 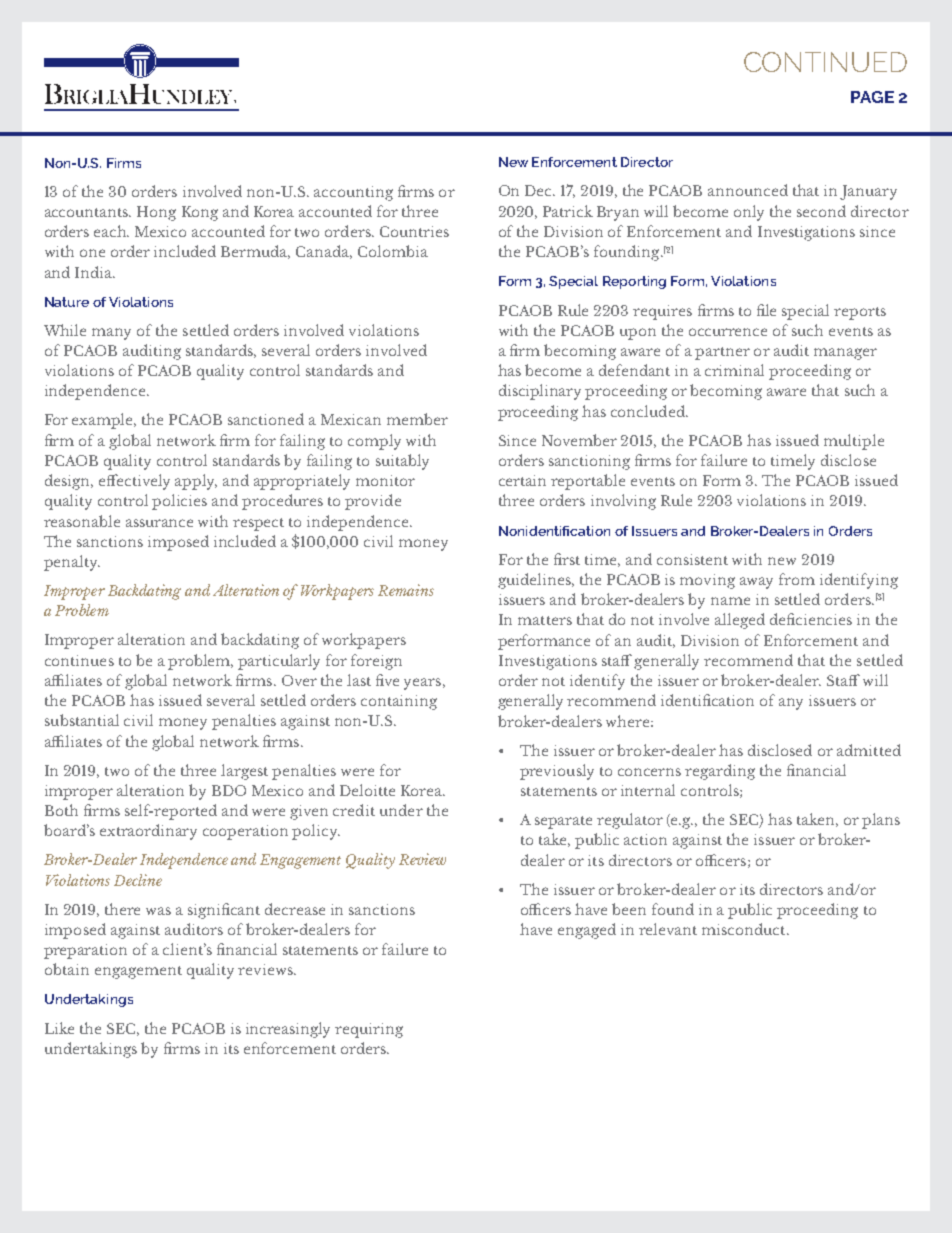 What do you see at coordinates (535, 581) in the image?
I see `guidelines` at bounding box center [535, 581].
